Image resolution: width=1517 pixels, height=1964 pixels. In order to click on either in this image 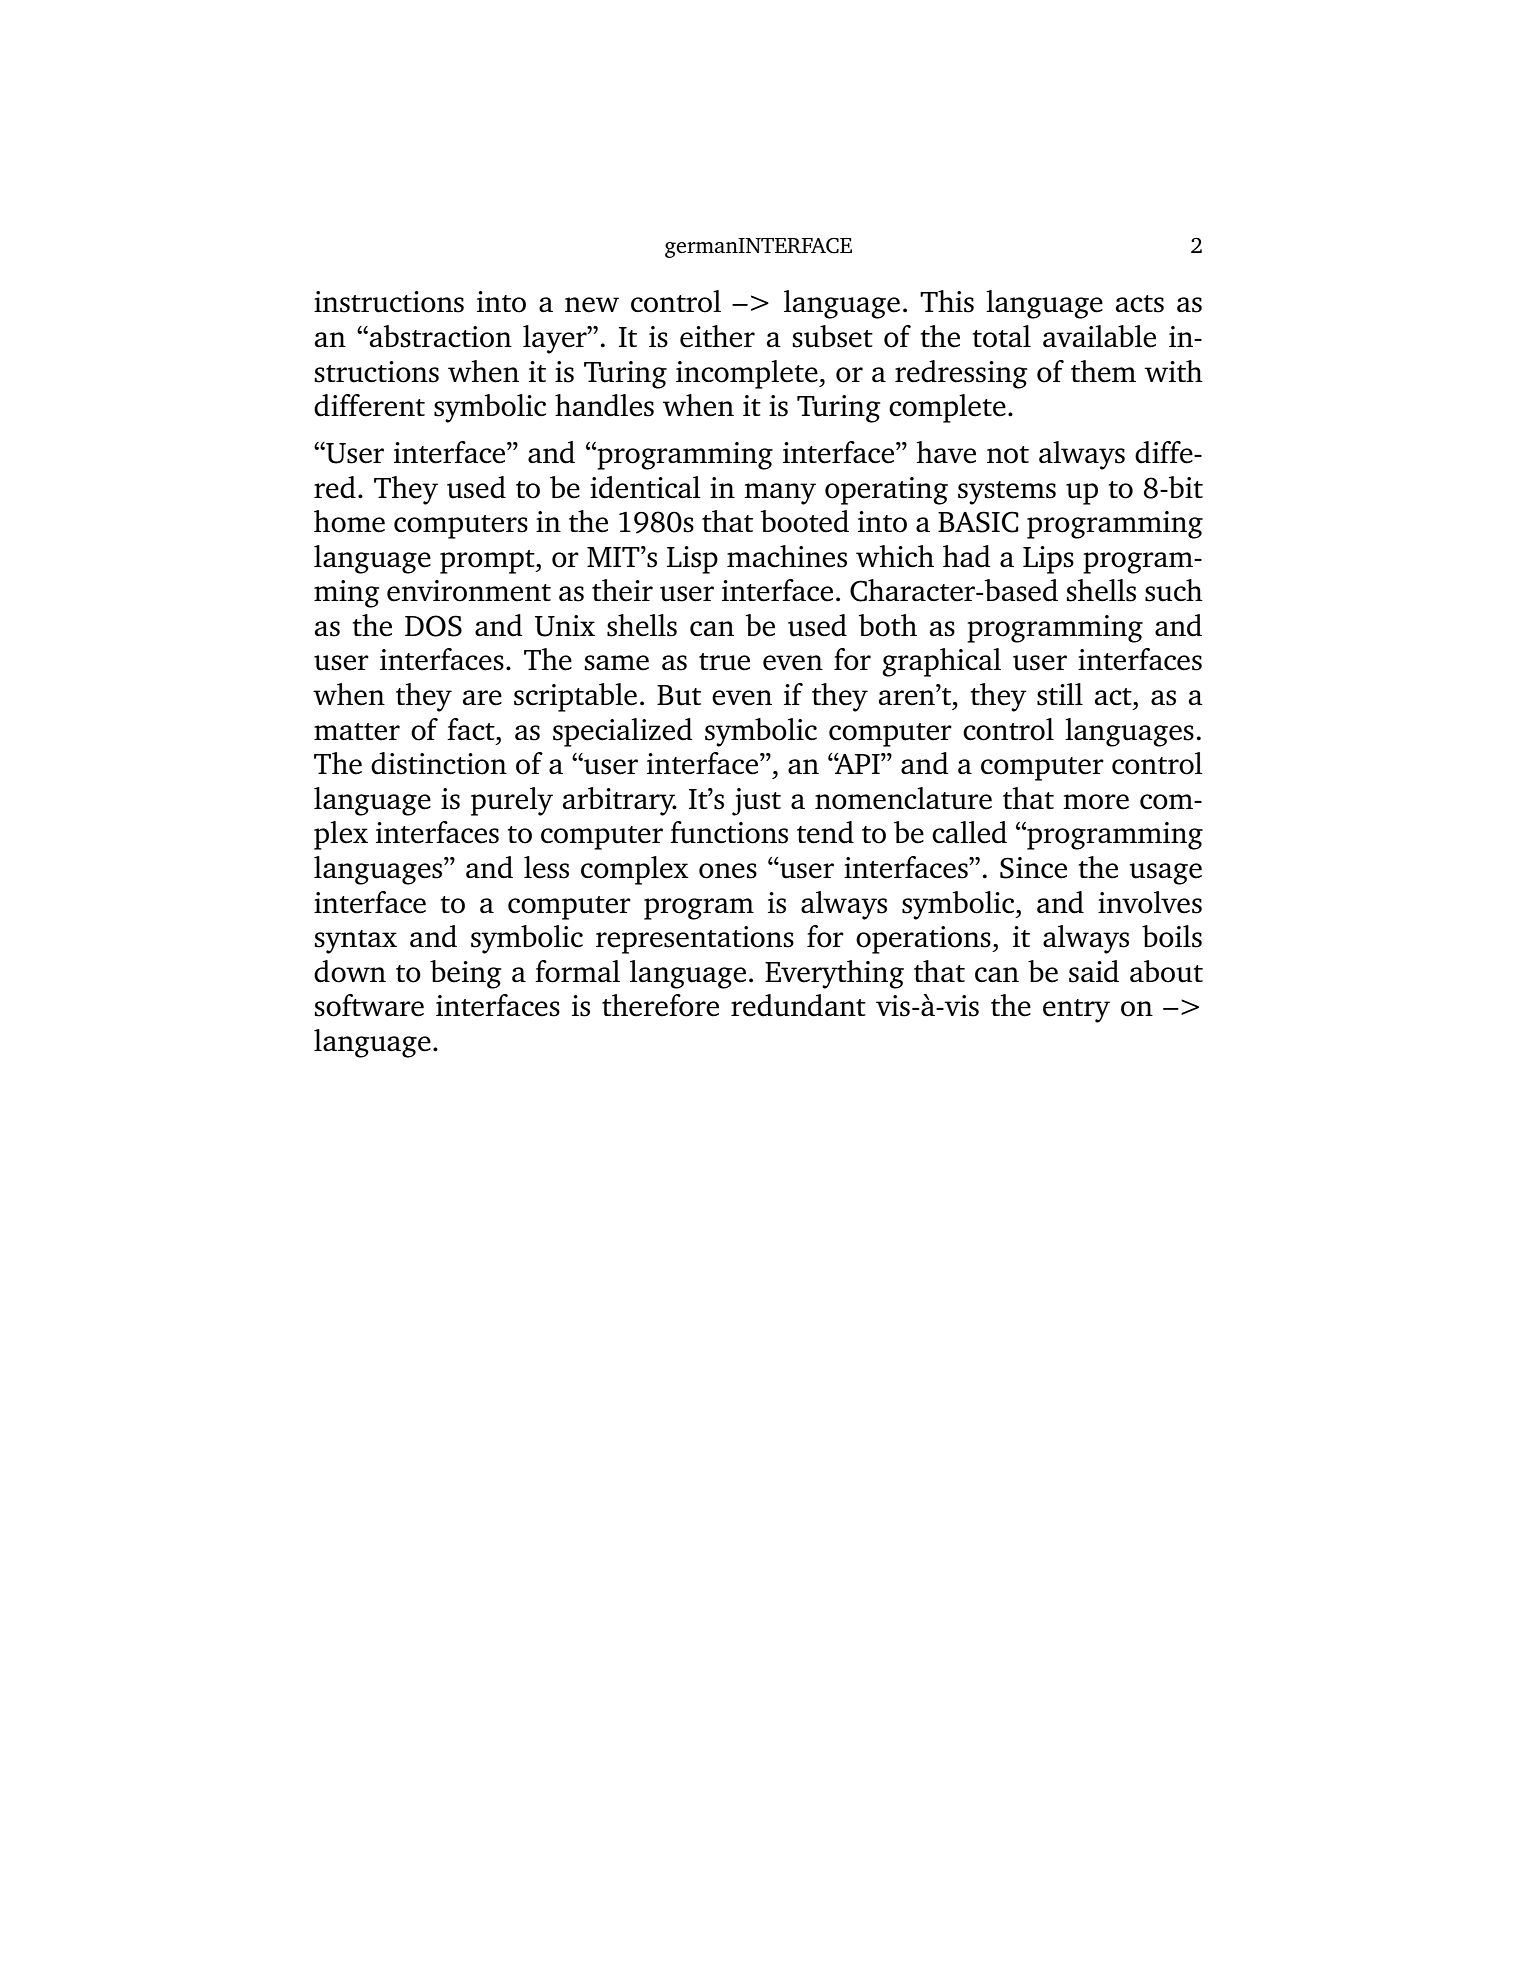, I will do `click(717, 336)`.
